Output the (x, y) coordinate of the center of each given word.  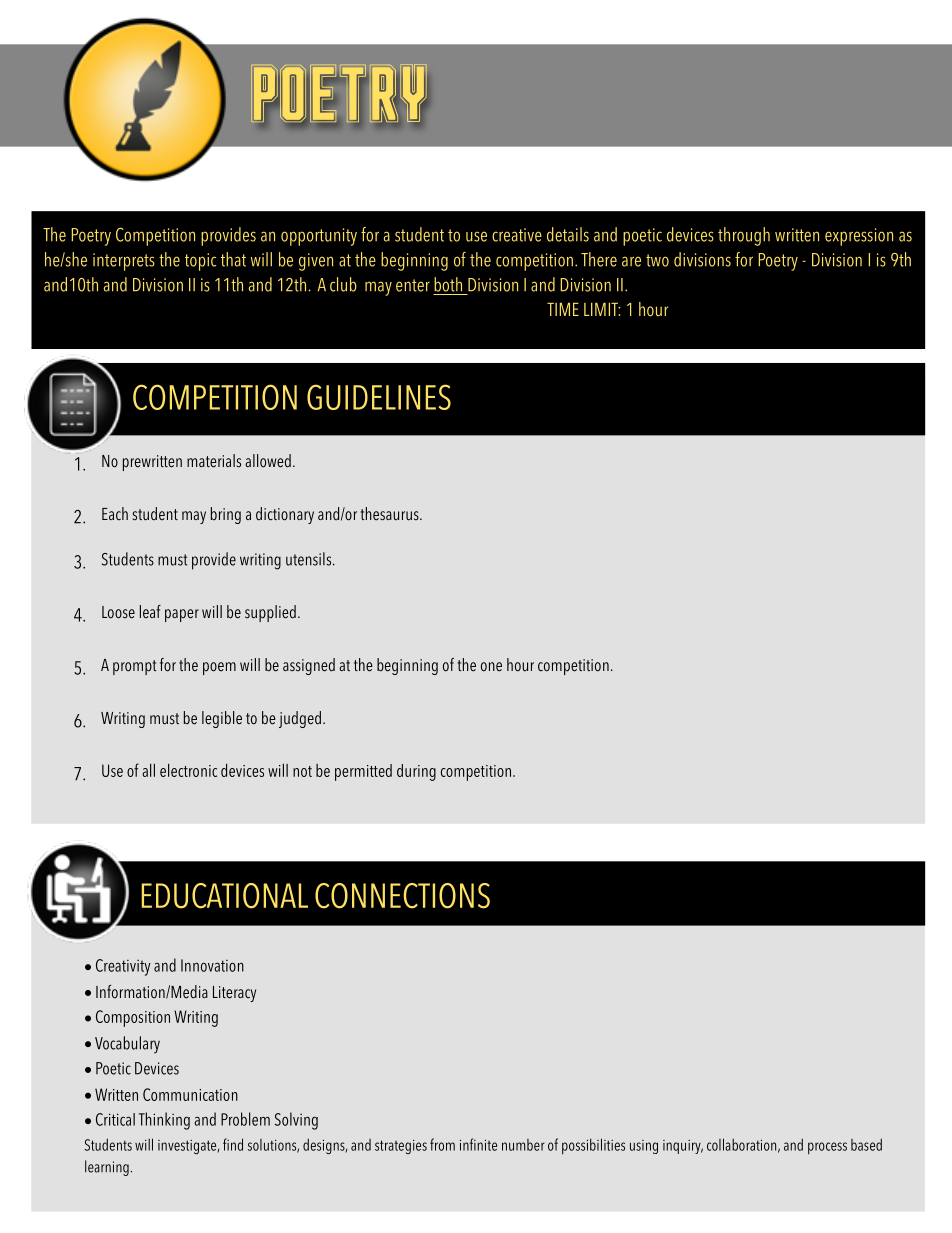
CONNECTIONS (402, 896)
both (448, 284)
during (416, 772)
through (744, 236)
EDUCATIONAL (225, 896)
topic (200, 262)
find (233, 1144)
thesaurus (390, 514)
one (491, 667)
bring (226, 515)
